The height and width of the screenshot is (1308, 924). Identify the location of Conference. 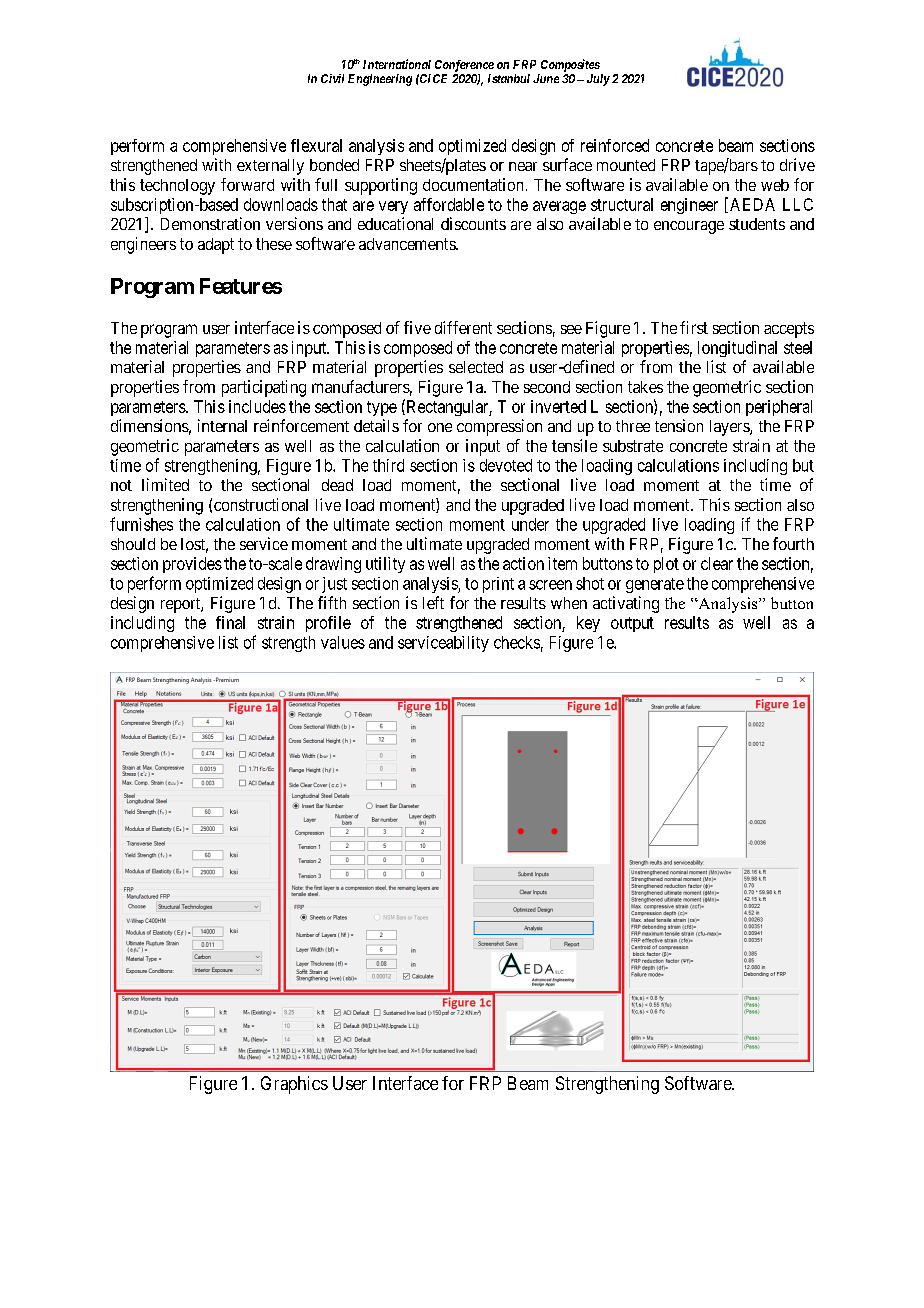
(464, 66).
